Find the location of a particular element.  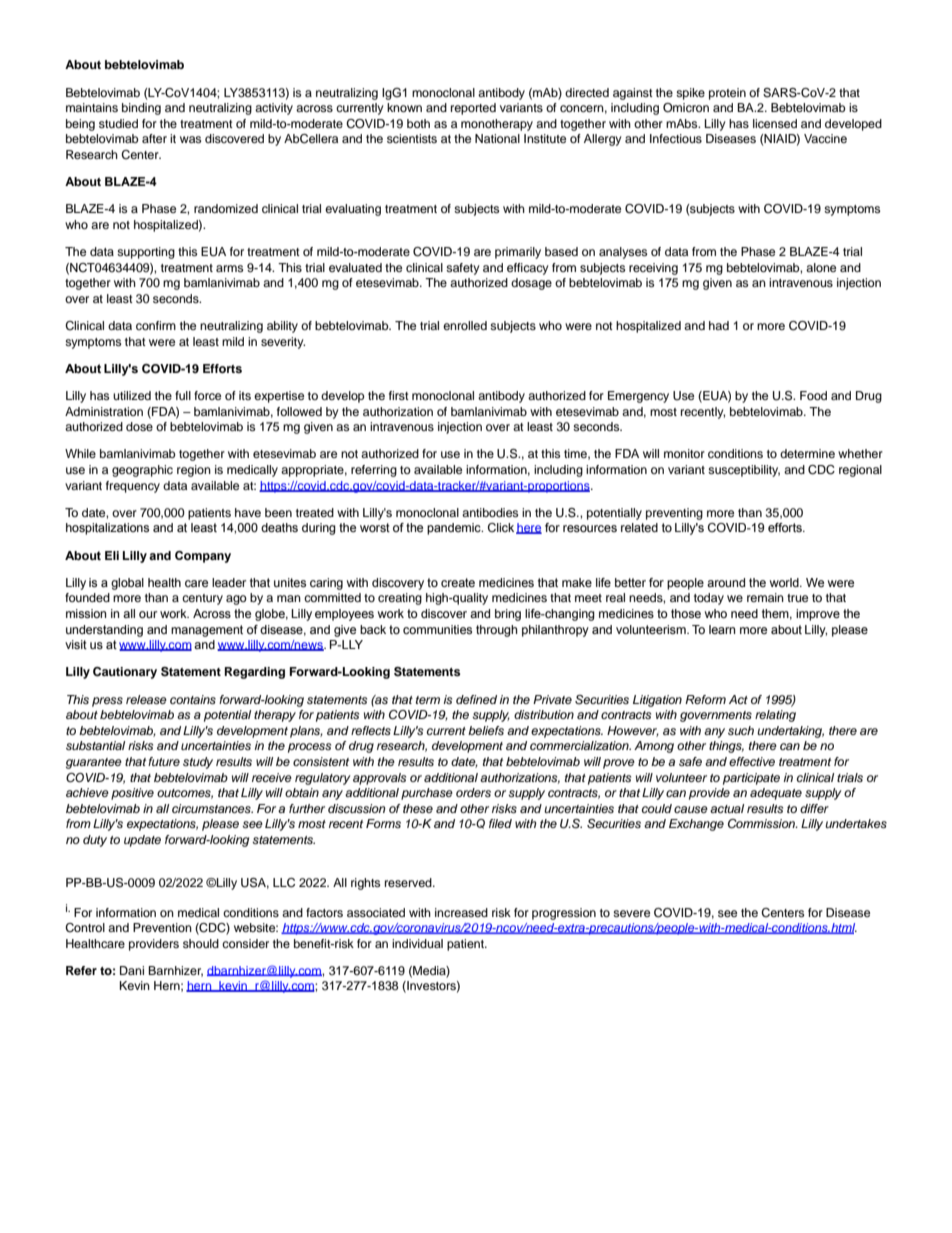

licensed is located at coordinates (775, 123).
